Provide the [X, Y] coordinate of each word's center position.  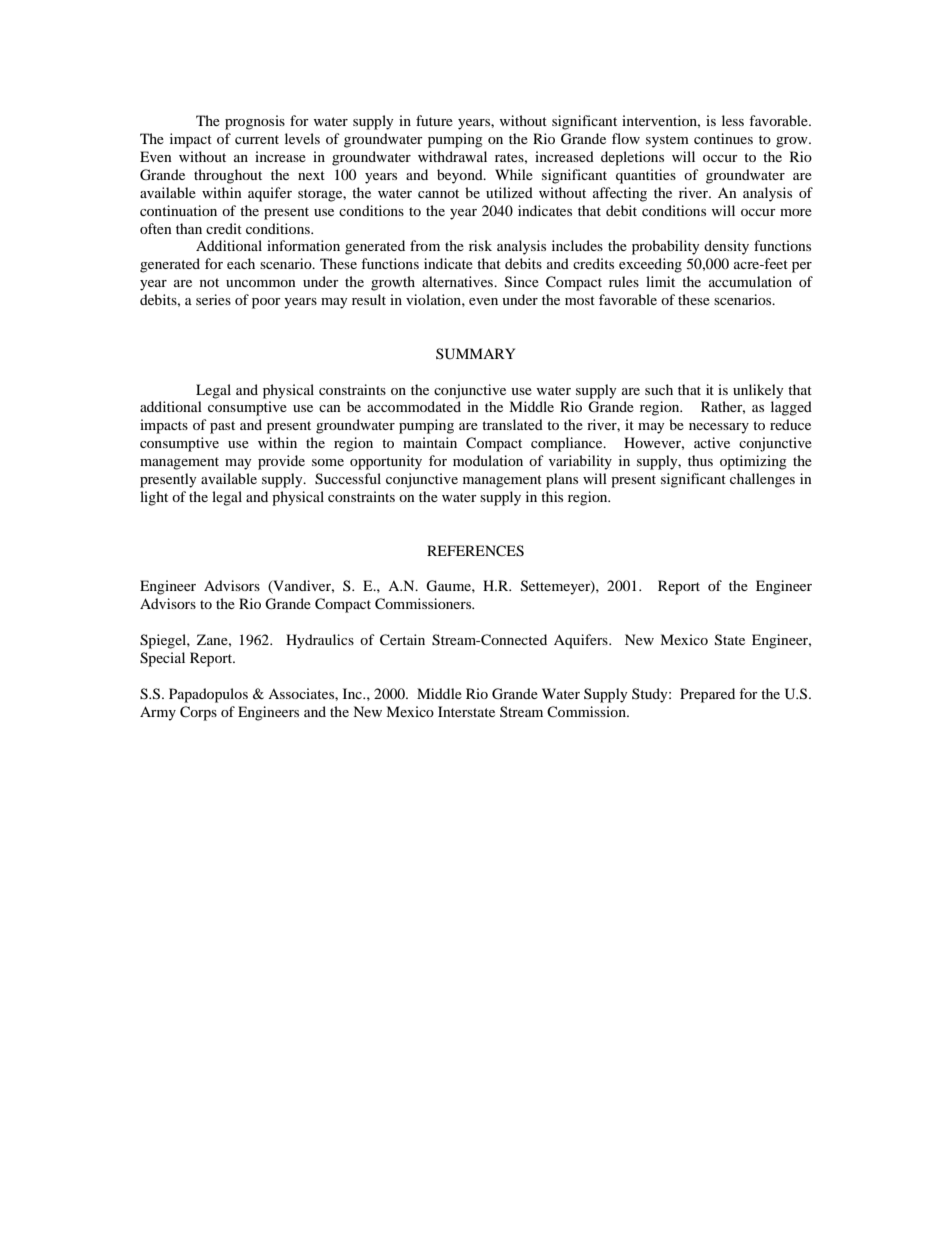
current [257, 139]
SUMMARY [475, 354]
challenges [762, 480]
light [154, 498]
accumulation [750, 281]
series [213, 299]
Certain [402, 640]
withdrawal [452, 156]
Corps [198, 713]
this [552, 496]
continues [723, 138]
